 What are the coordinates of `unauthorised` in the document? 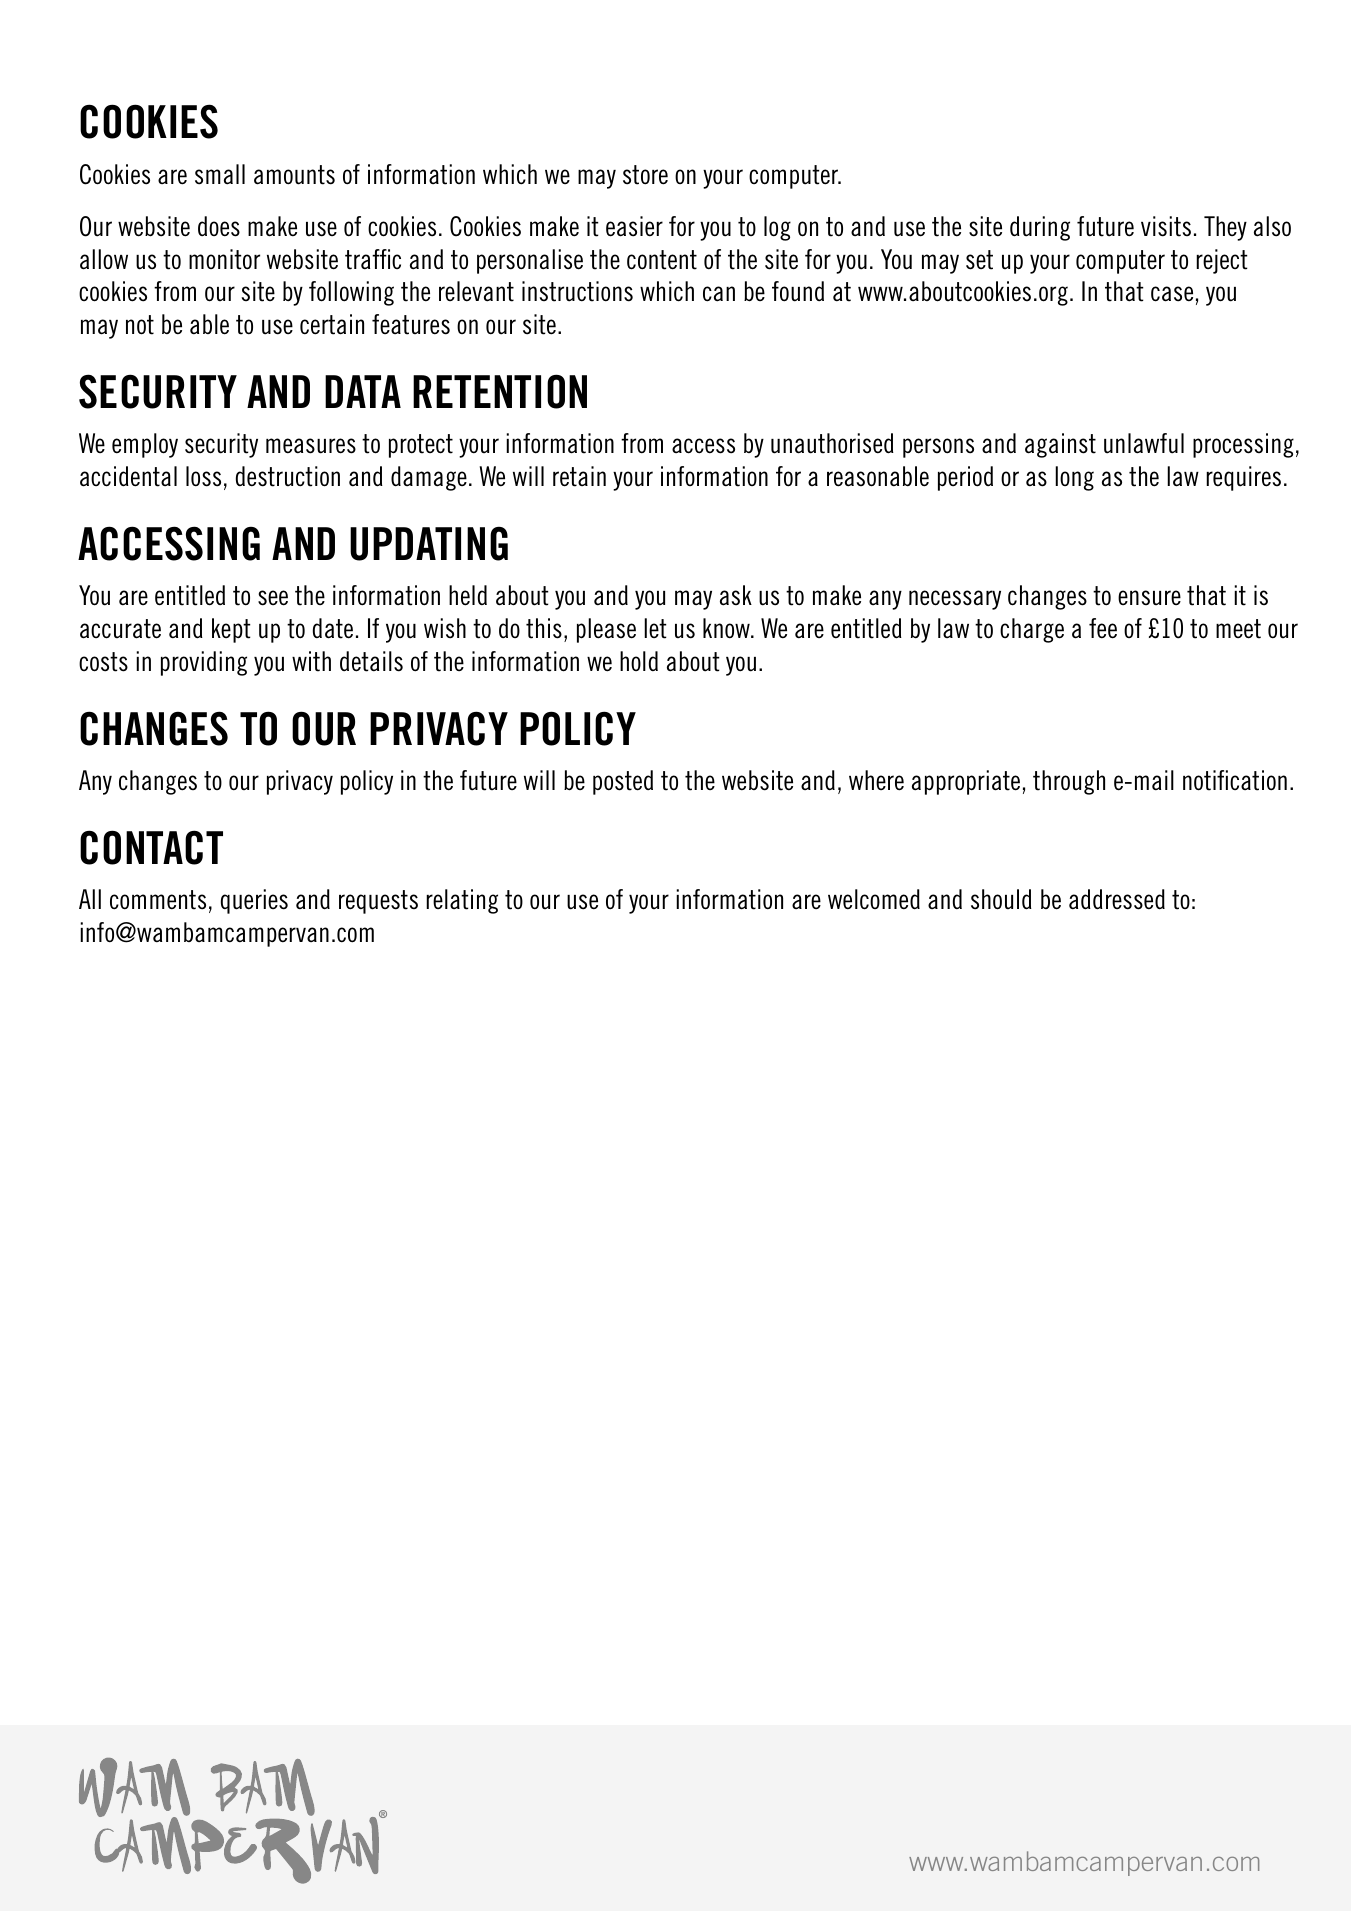 It's located at (832, 443).
